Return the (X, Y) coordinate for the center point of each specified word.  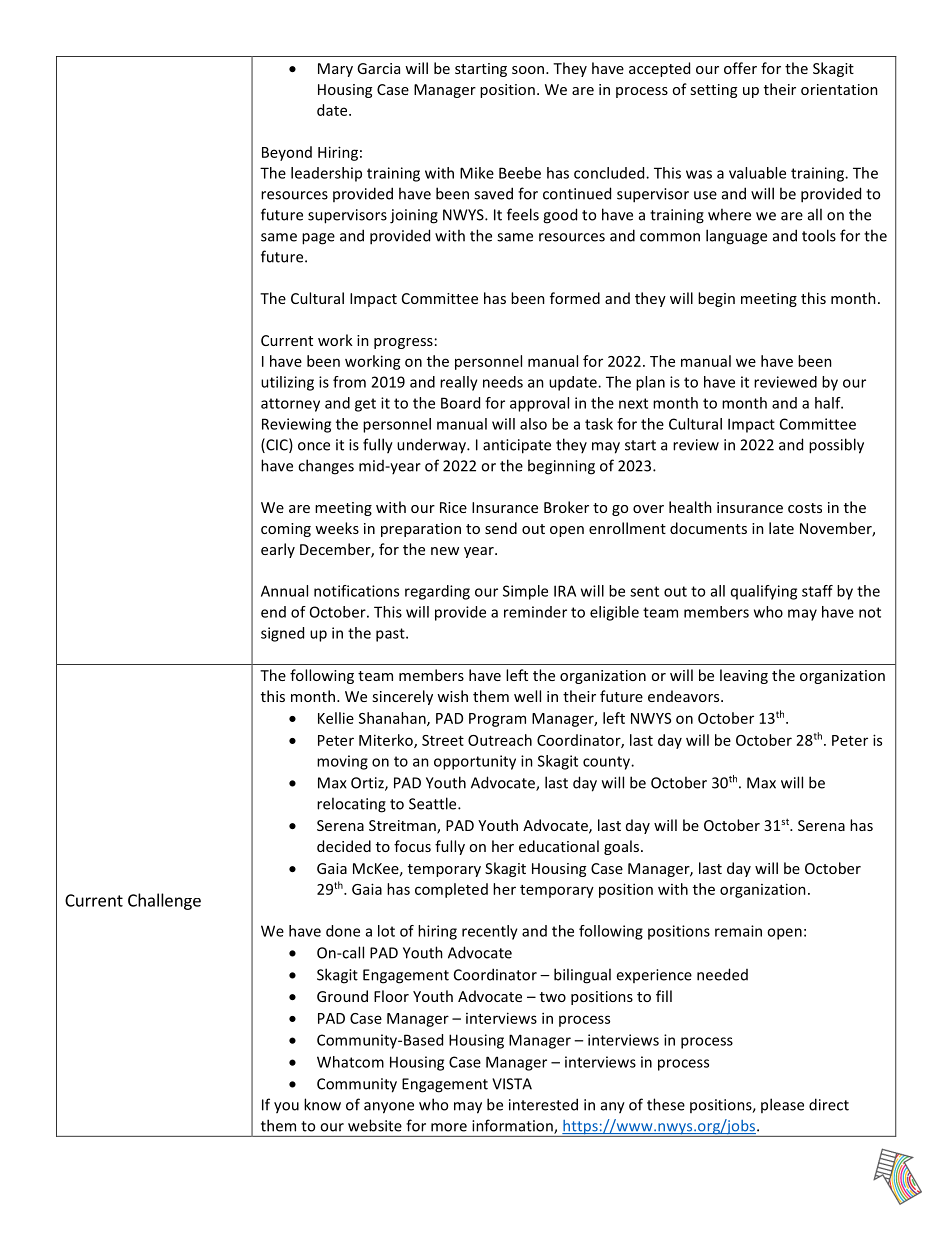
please (782, 1105)
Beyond (287, 153)
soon (529, 70)
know (322, 1104)
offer (740, 68)
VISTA (512, 1084)
